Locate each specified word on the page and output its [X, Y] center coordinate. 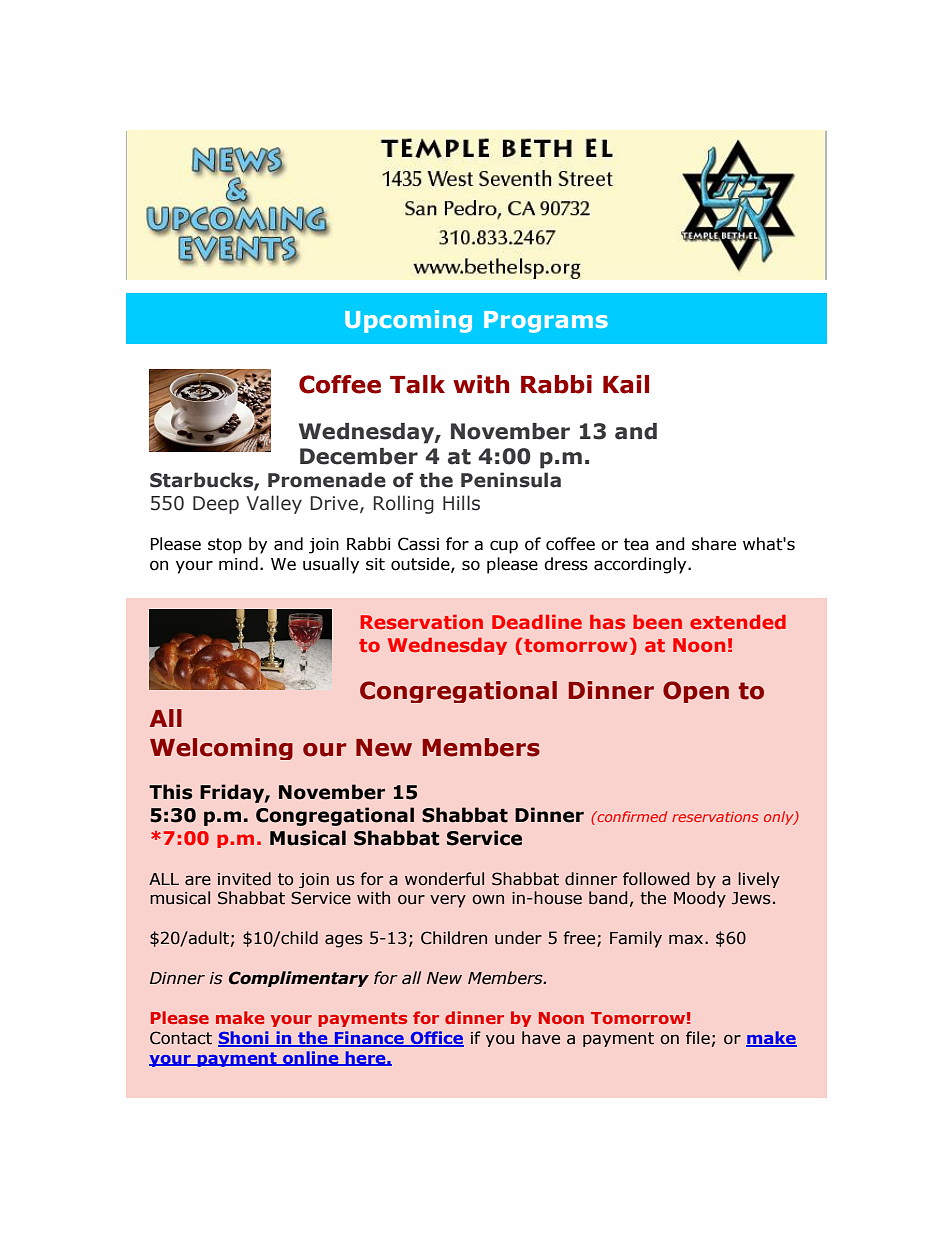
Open [696, 692]
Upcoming [408, 321]
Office [436, 1038]
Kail [626, 384]
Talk [417, 384]
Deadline [537, 622]
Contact [181, 1038]
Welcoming [221, 749]
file [698, 1038]
